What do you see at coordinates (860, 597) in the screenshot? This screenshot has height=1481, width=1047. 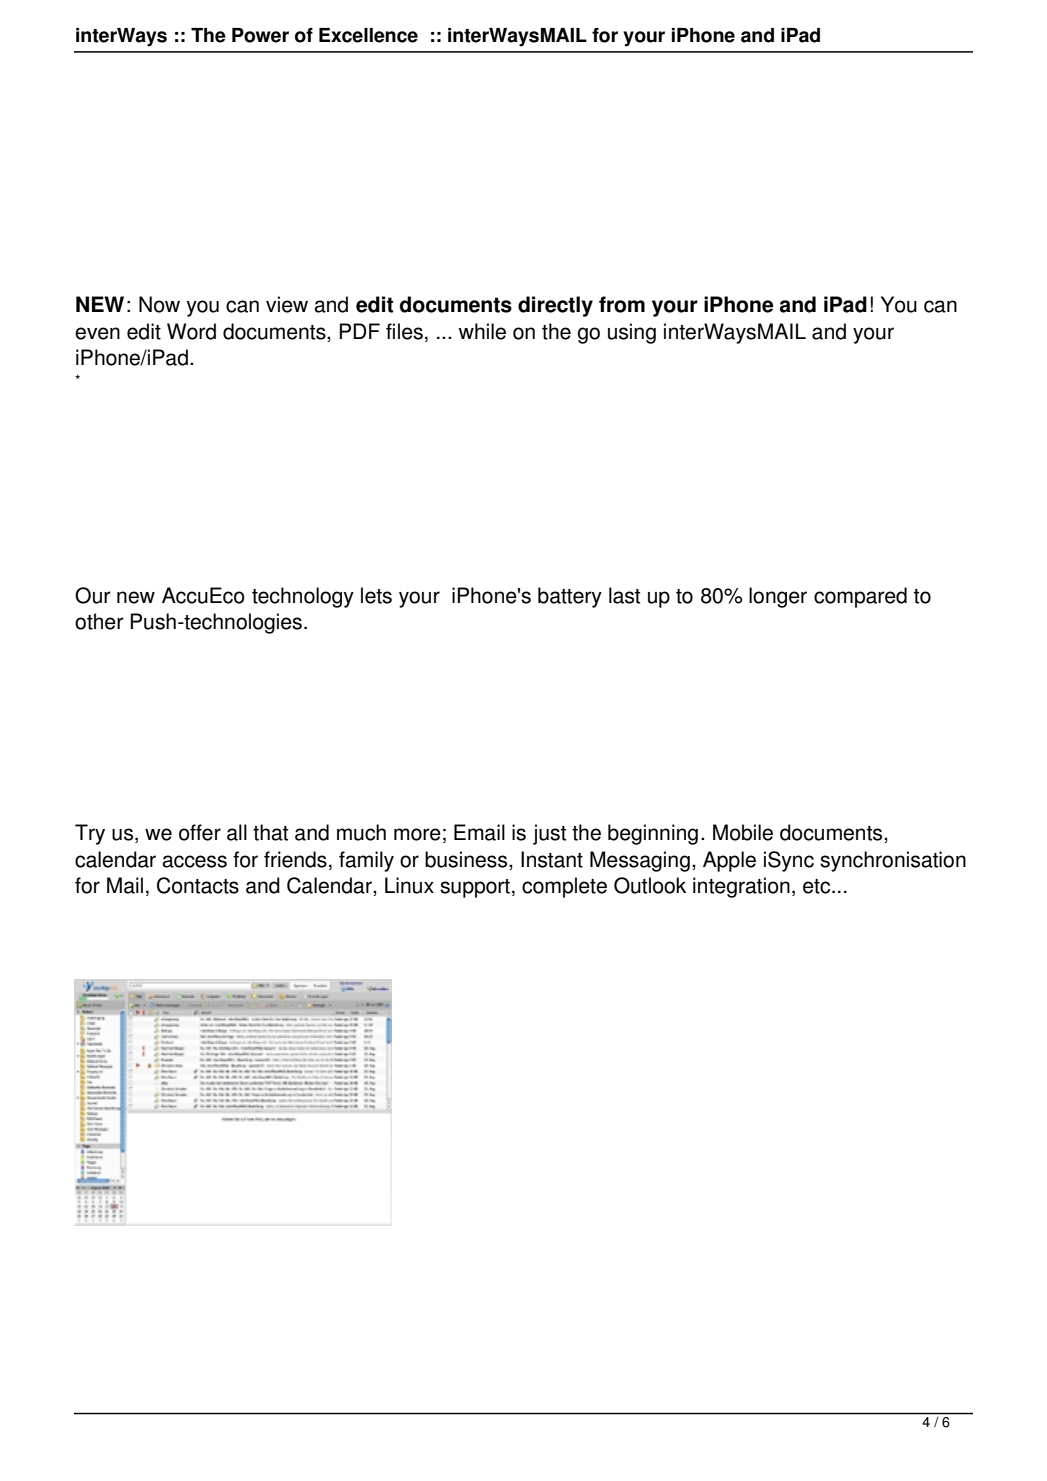 I see `compared` at bounding box center [860, 597].
